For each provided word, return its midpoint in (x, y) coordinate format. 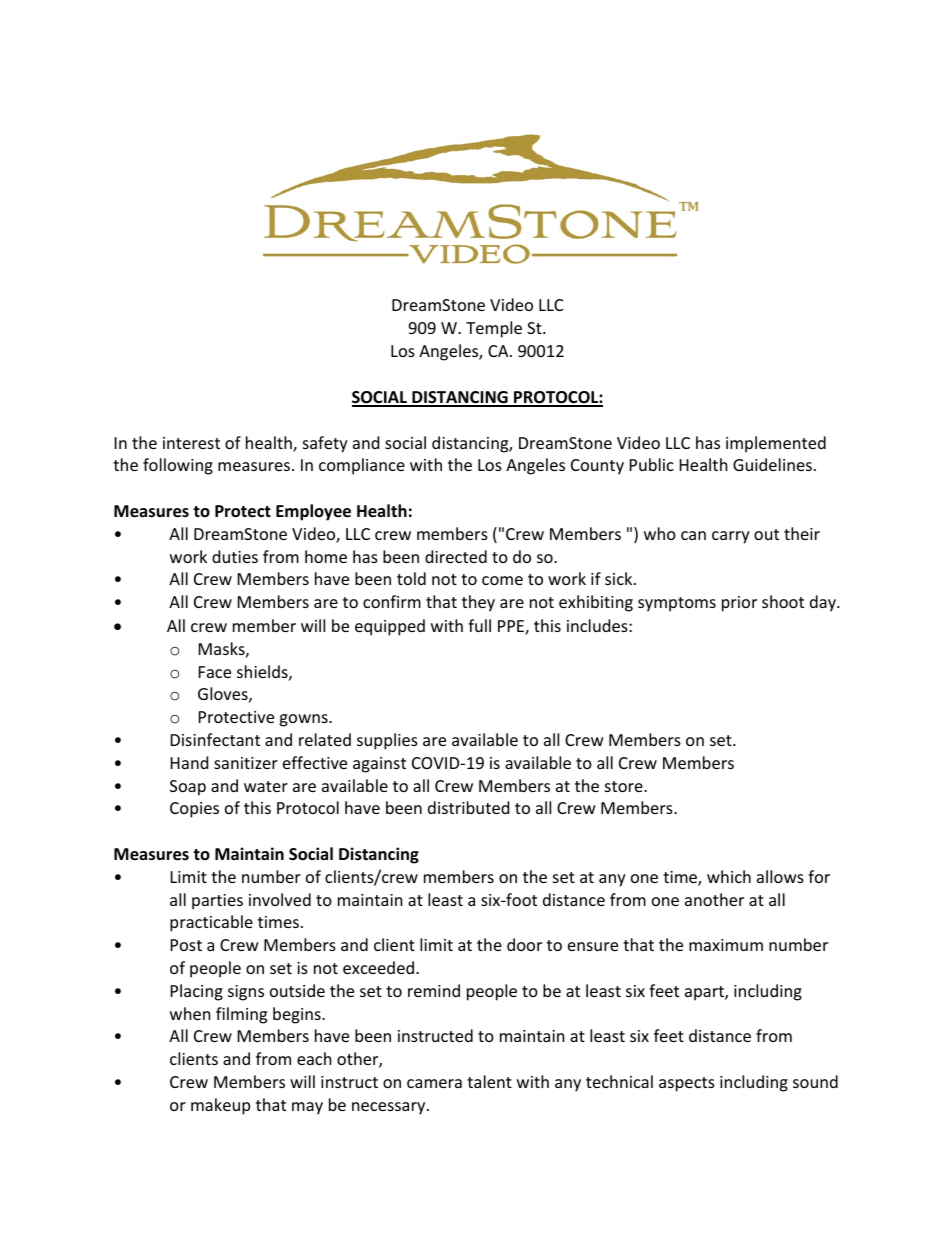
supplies (387, 741)
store (625, 786)
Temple (494, 329)
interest (191, 443)
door (524, 944)
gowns (304, 720)
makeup (220, 1106)
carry (731, 537)
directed (456, 556)
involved (280, 899)
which (729, 876)
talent (489, 1081)
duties (235, 556)
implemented (776, 444)
